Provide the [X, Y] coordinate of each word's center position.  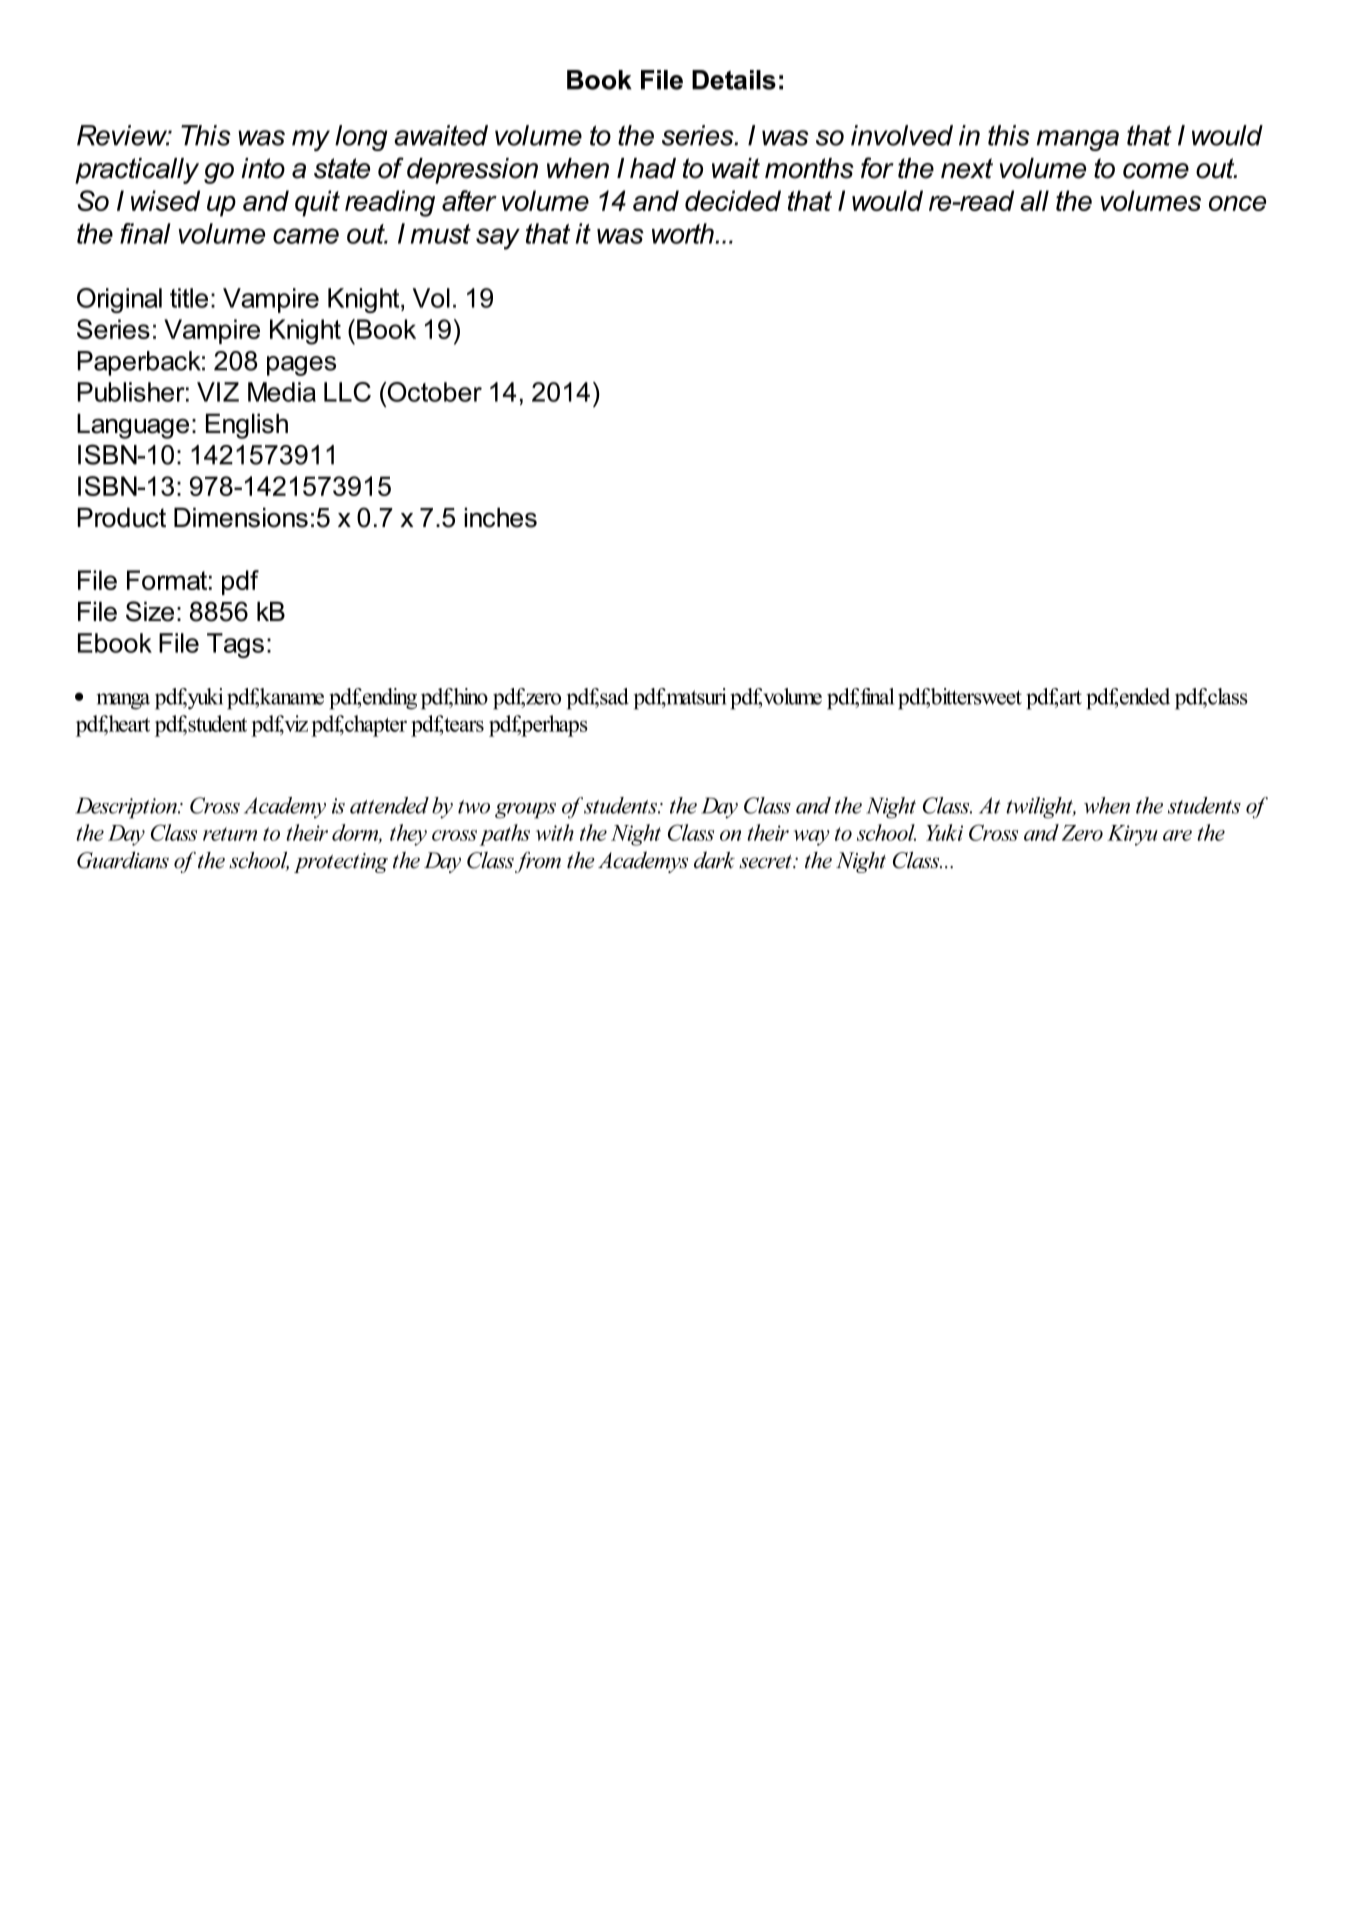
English [247, 426]
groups [525, 811]
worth [683, 233]
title [189, 298]
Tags [235, 645]
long [361, 138]
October [433, 392]
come [1156, 171]
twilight [1040, 808]
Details [734, 80]
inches [500, 517]
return [230, 834]
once [1237, 203]
